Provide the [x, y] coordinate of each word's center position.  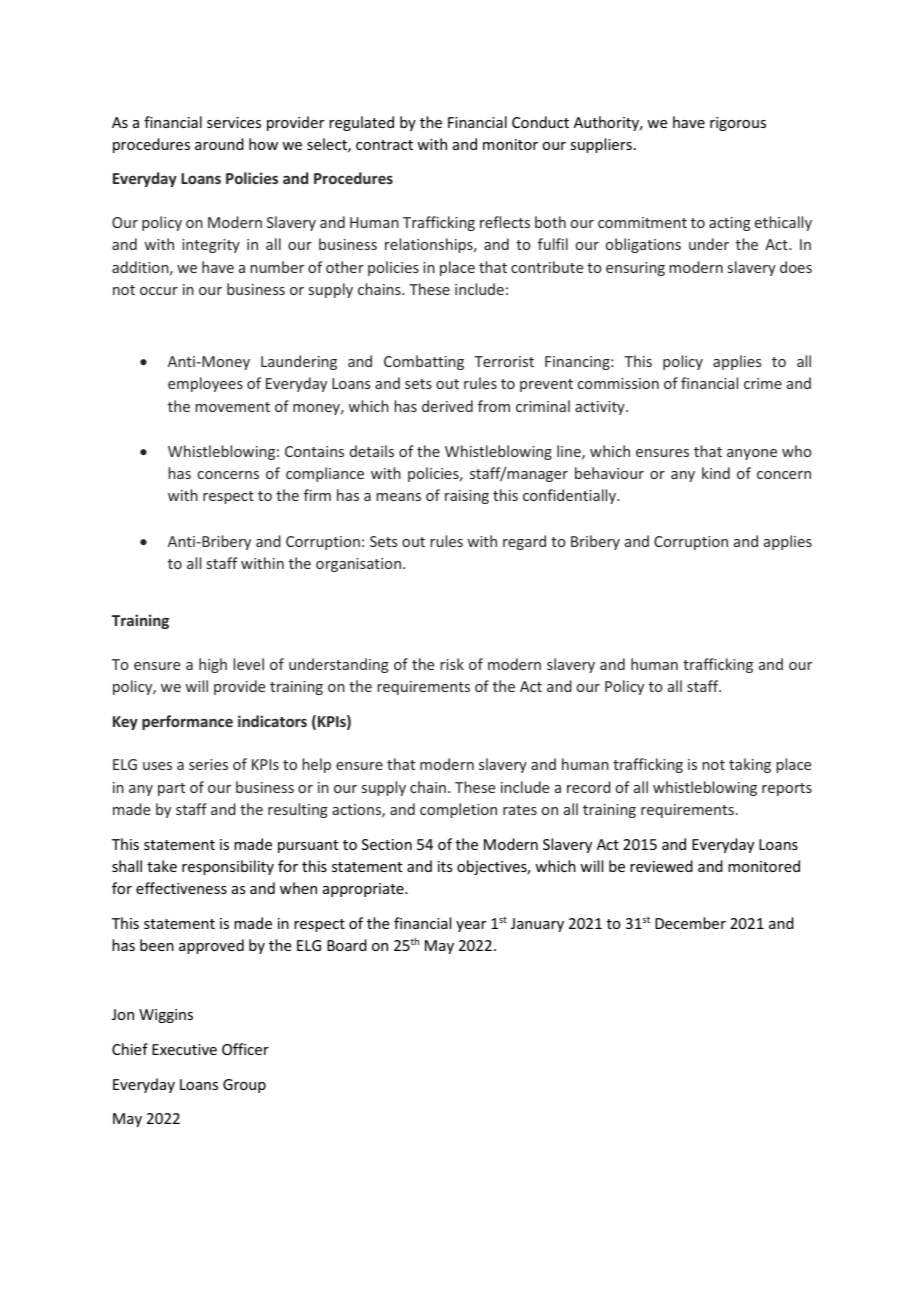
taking [750, 765]
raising [467, 497]
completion [458, 810]
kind [716, 473]
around [219, 144]
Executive [184, 1049]
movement [232, 407]
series [208, 764]
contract [384, 145]
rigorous [738, 124]
